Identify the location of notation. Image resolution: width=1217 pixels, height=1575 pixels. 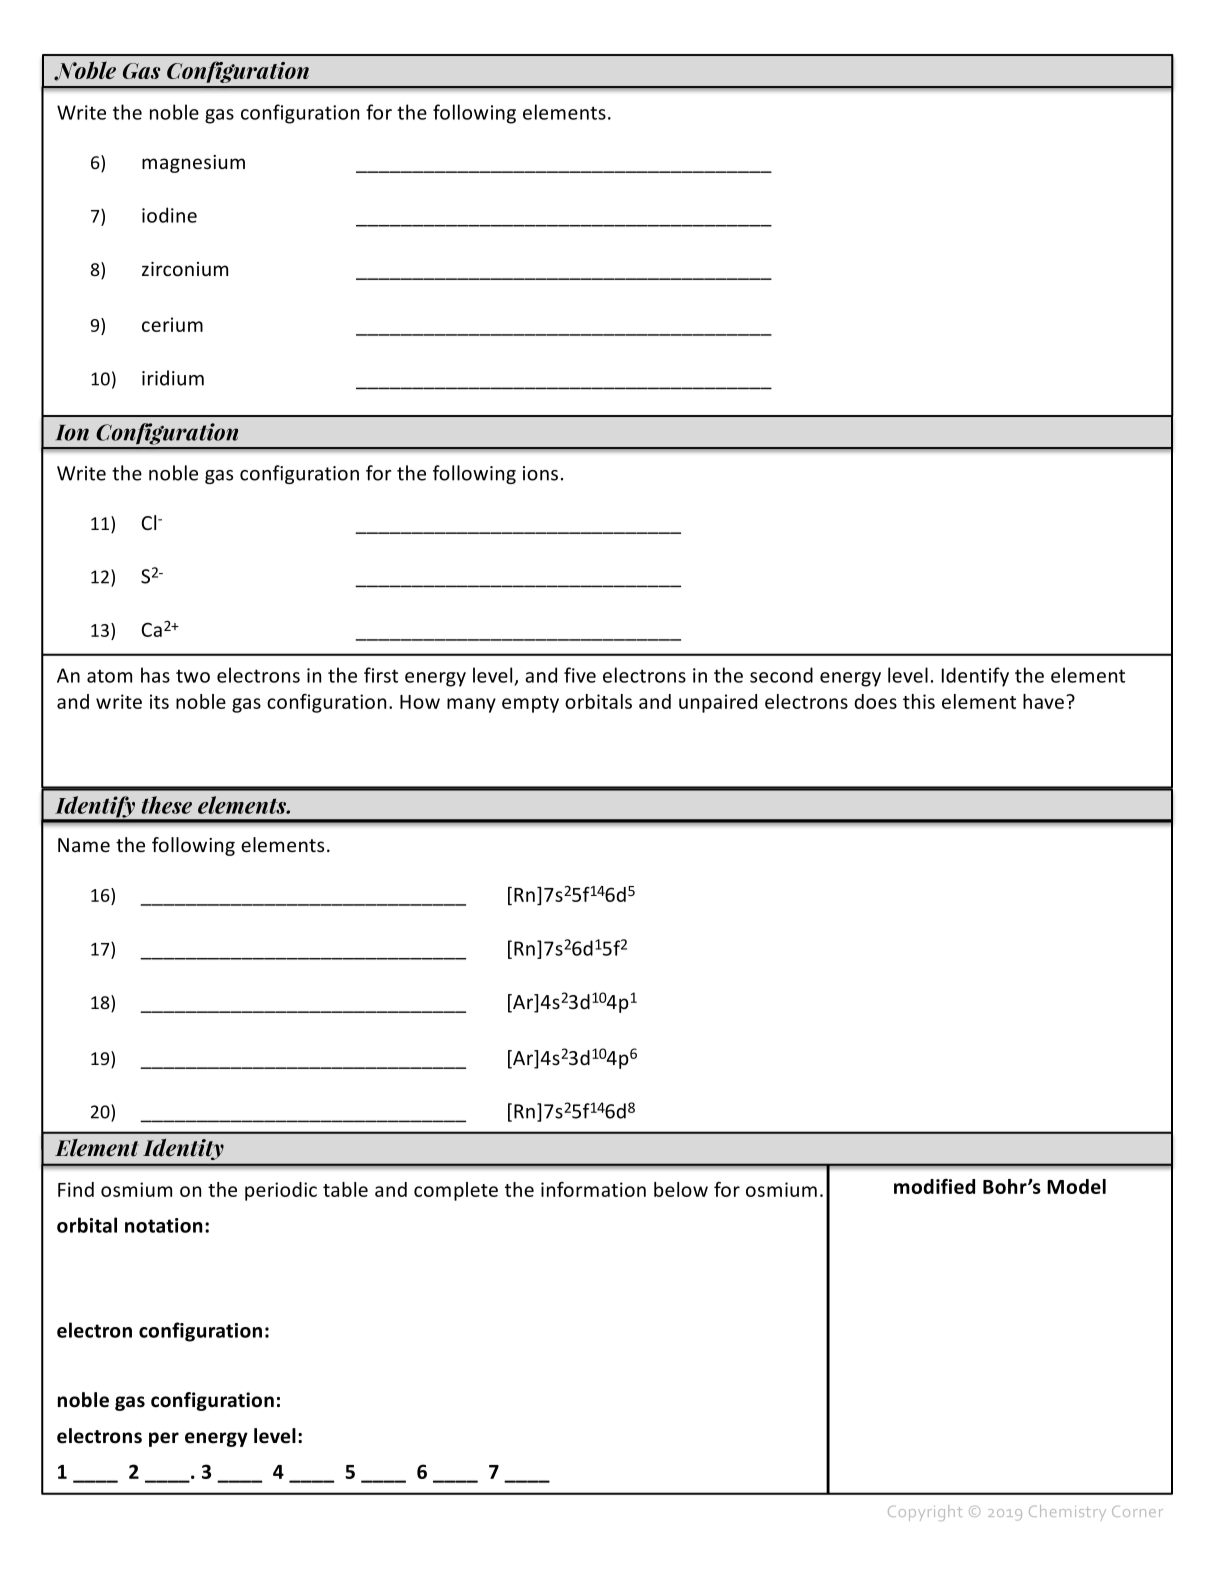
(164, 1225).
